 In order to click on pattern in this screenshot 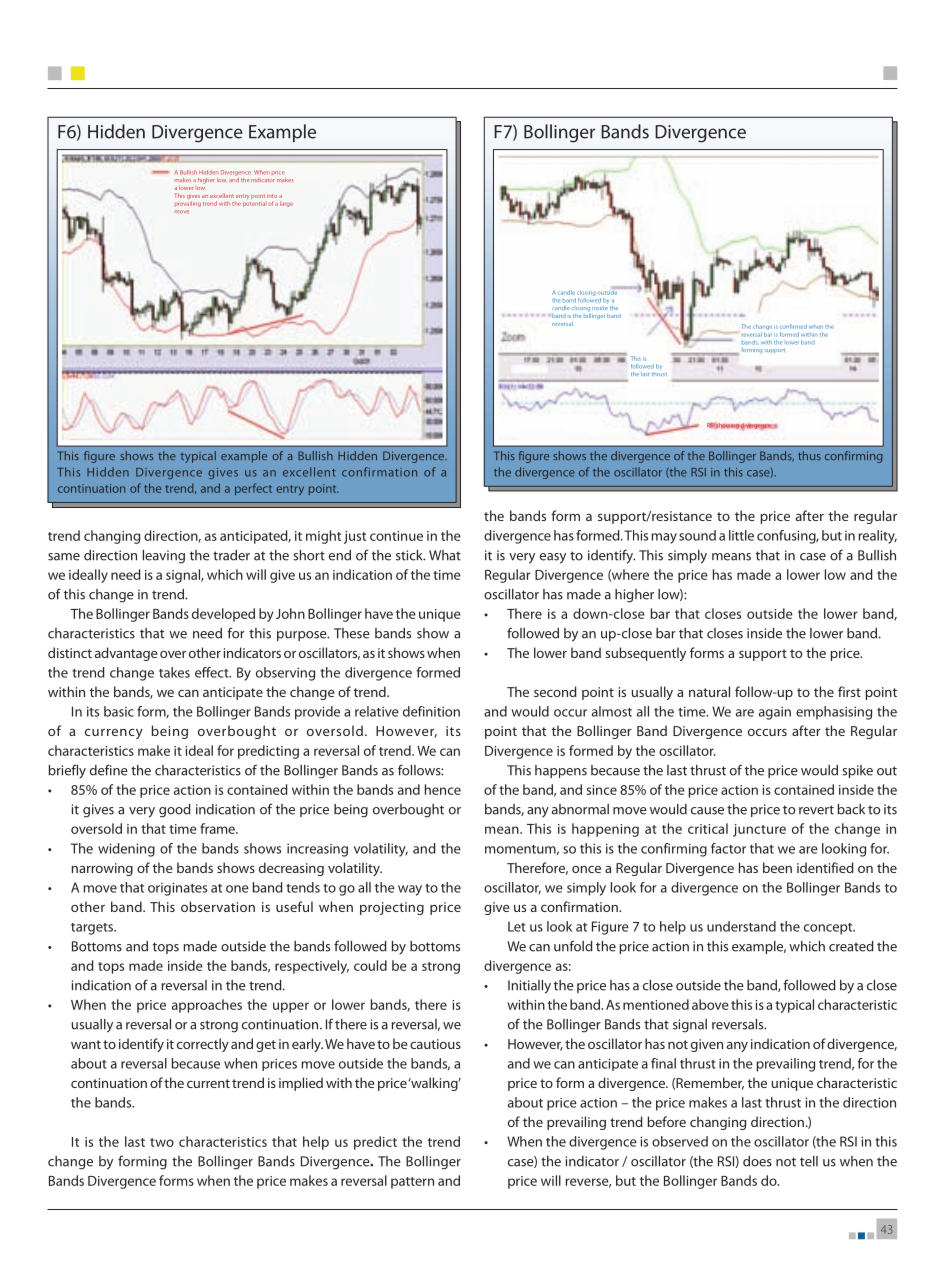, I will do `click(412, 1183)`.
